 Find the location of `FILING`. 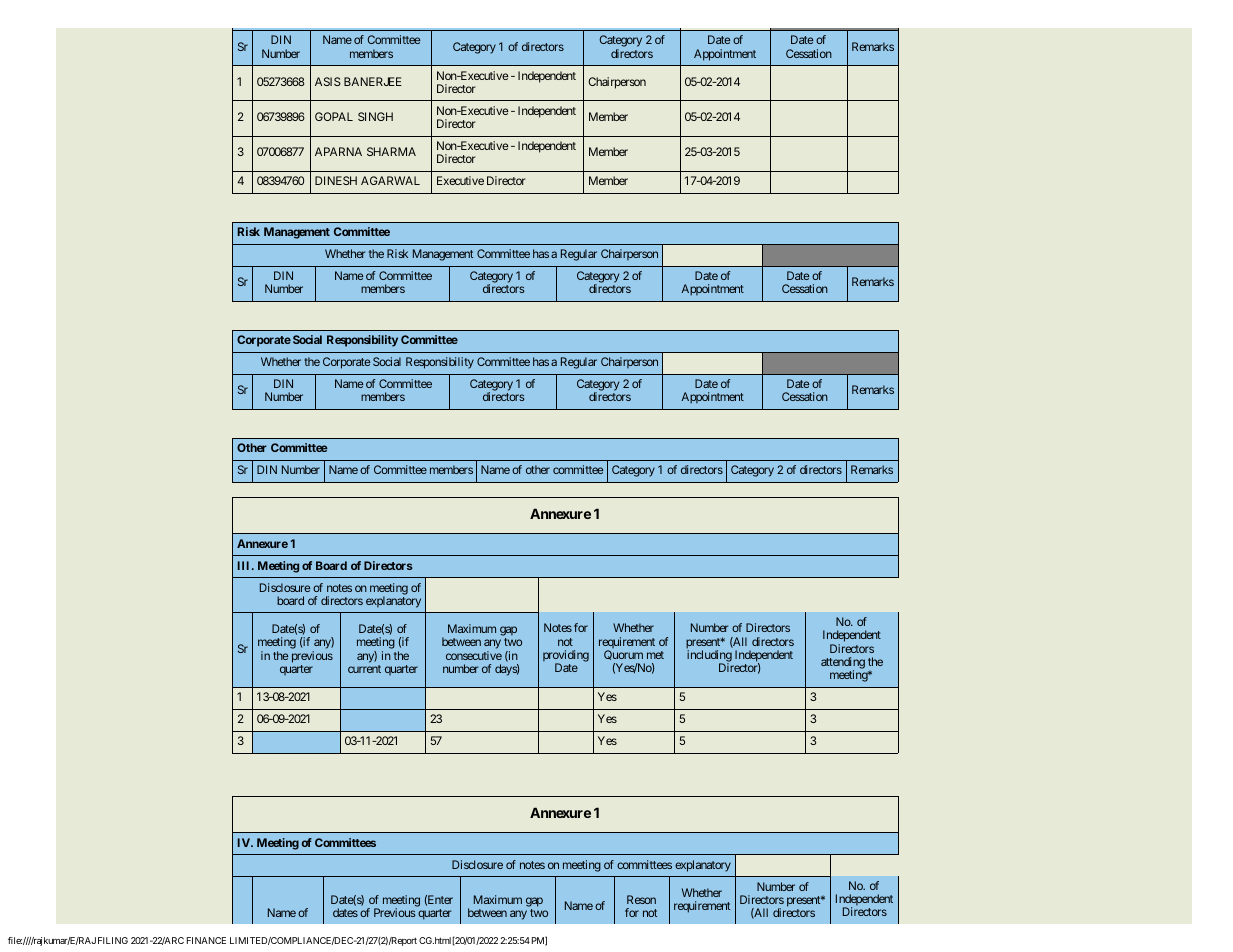

FILING is located at coordinates (113, 940).
